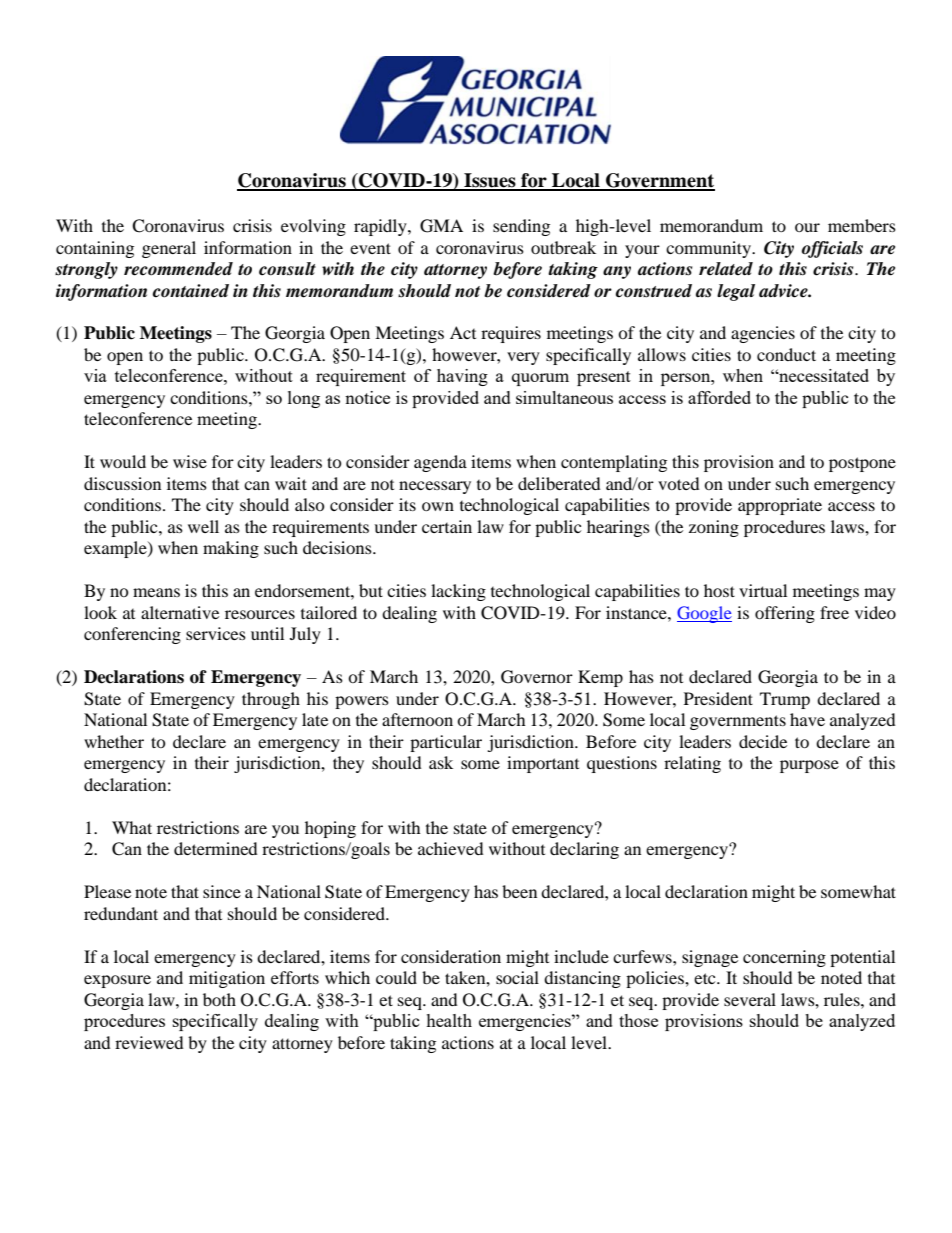 This screenshot has width=952, height=1233. Describe the element at coordinates (750, 999) in the screenshot. I see `several` at that location.
